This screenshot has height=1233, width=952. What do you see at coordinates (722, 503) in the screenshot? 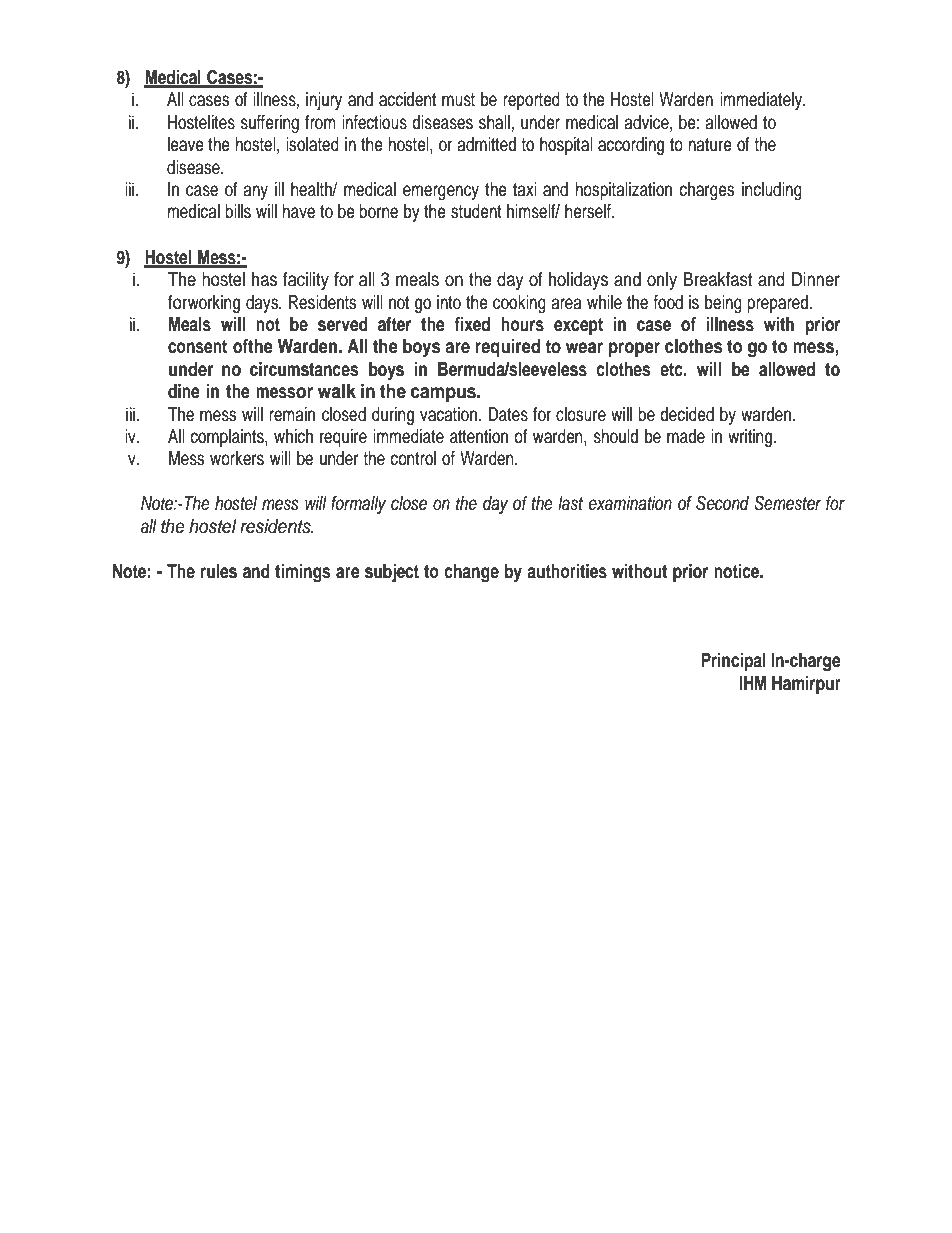
I see `Second` at bounding box center [722, 503].
